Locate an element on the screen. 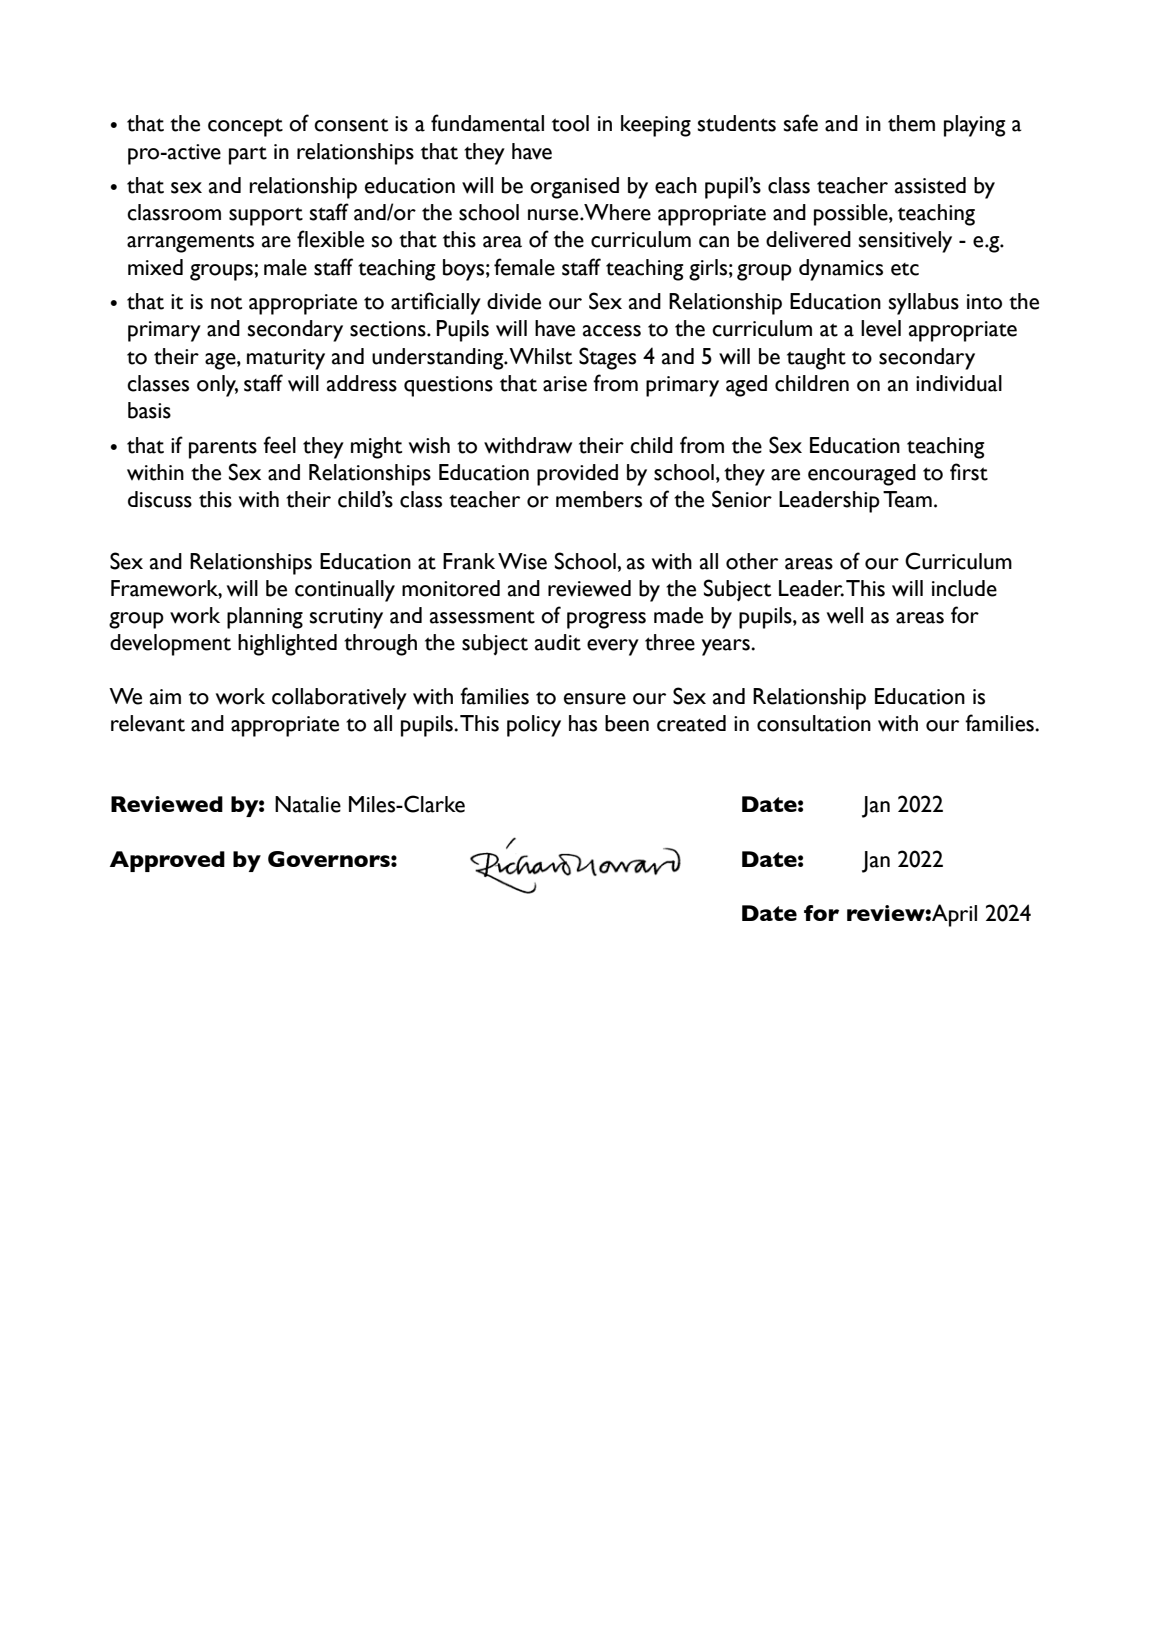 The height and width of the screenshot is (1629, 1151). discuss is located at coordinates (160, 499).
